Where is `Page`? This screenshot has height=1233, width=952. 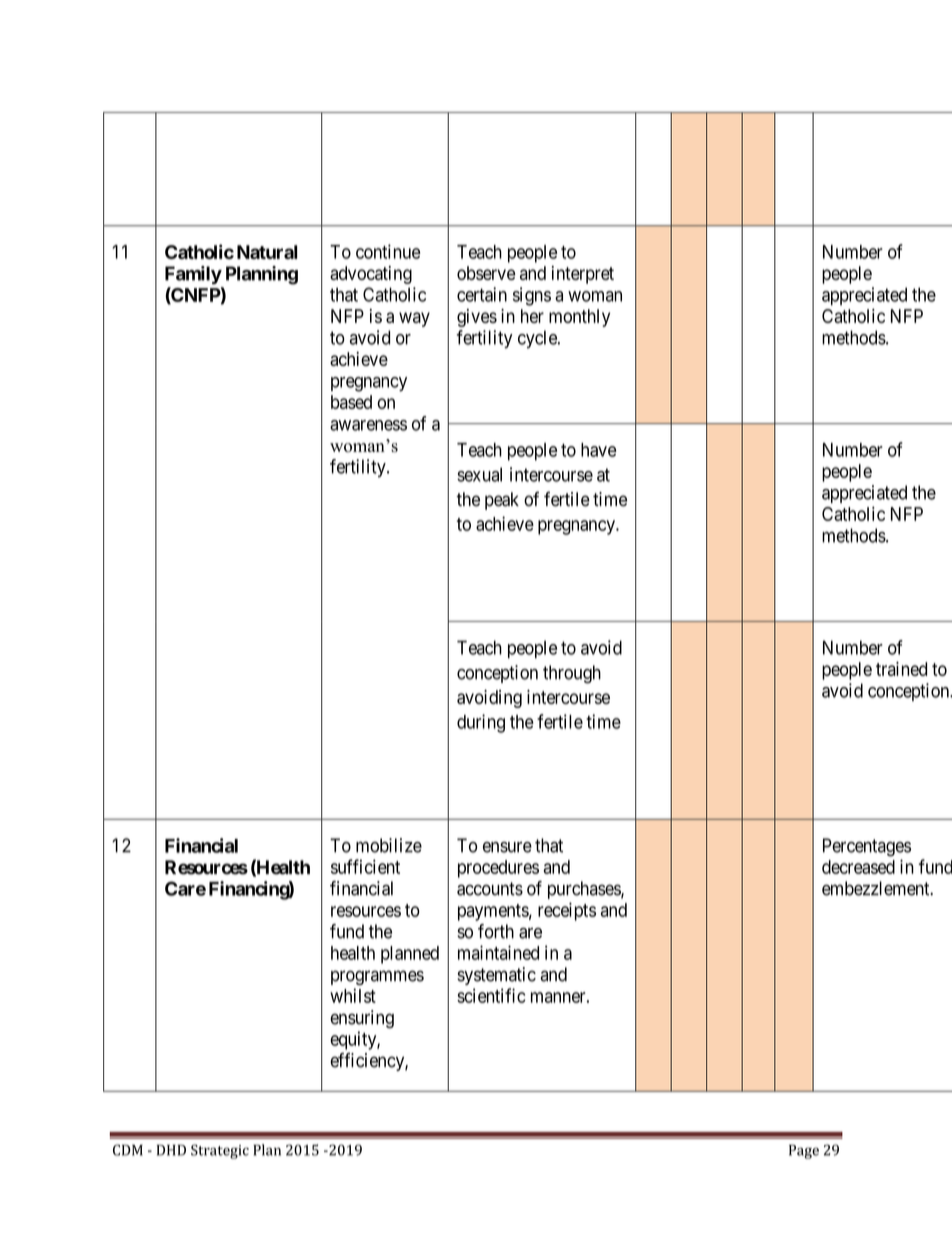 Page is located at coordinates (804, 1151).
